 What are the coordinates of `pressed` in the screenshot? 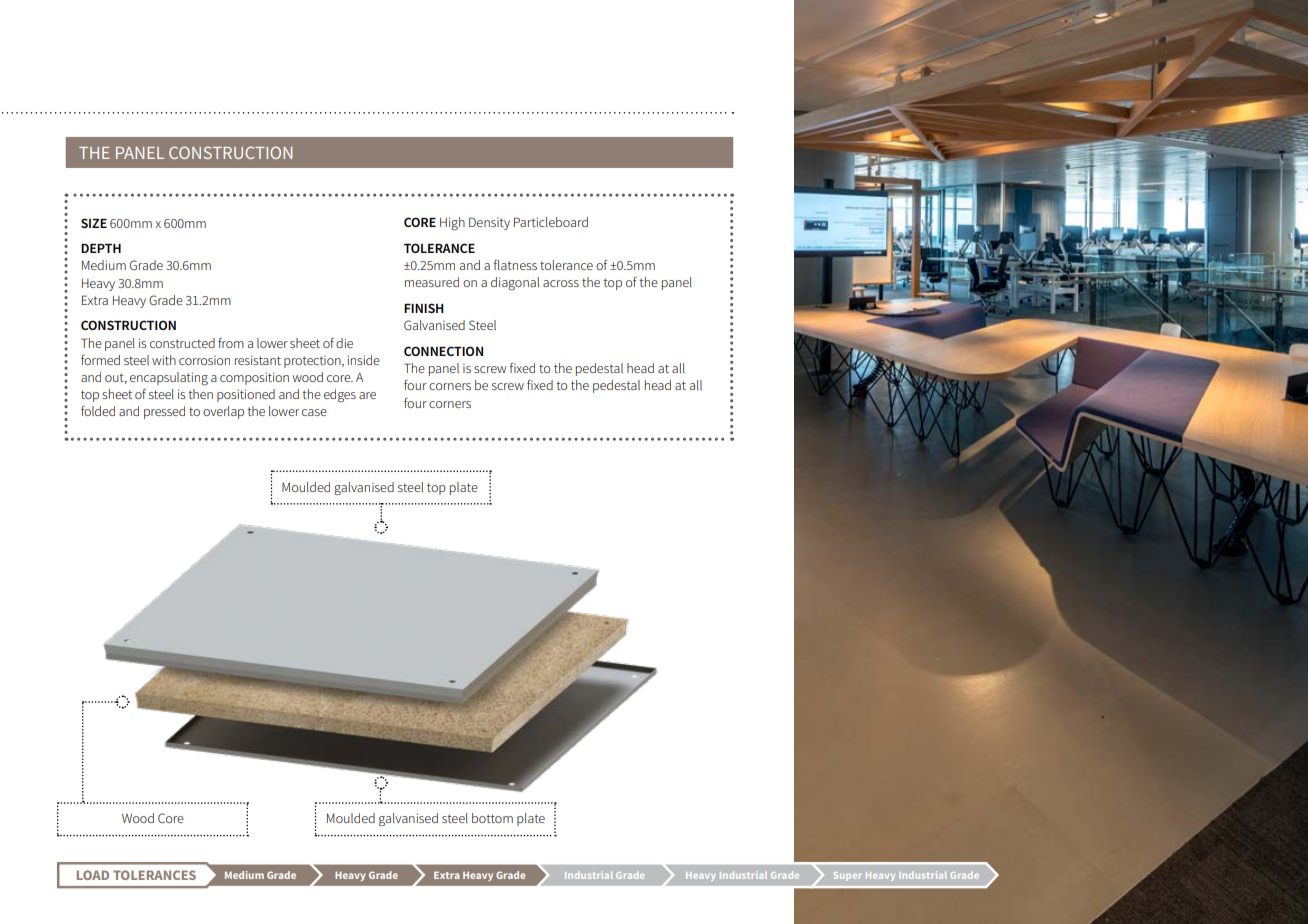 It's located at (164, 412).
